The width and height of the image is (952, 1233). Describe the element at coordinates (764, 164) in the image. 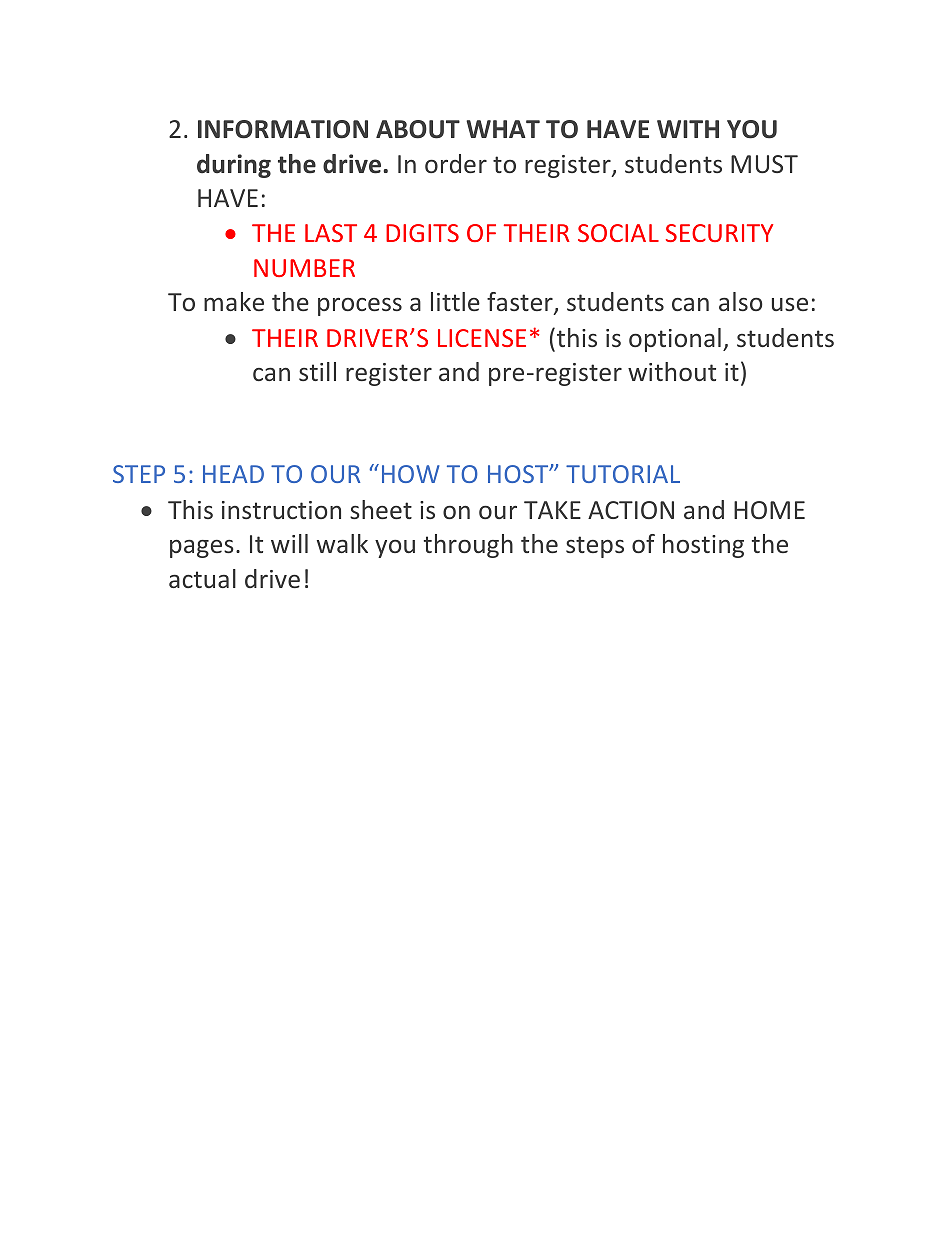

I see `MUST` at that location.
